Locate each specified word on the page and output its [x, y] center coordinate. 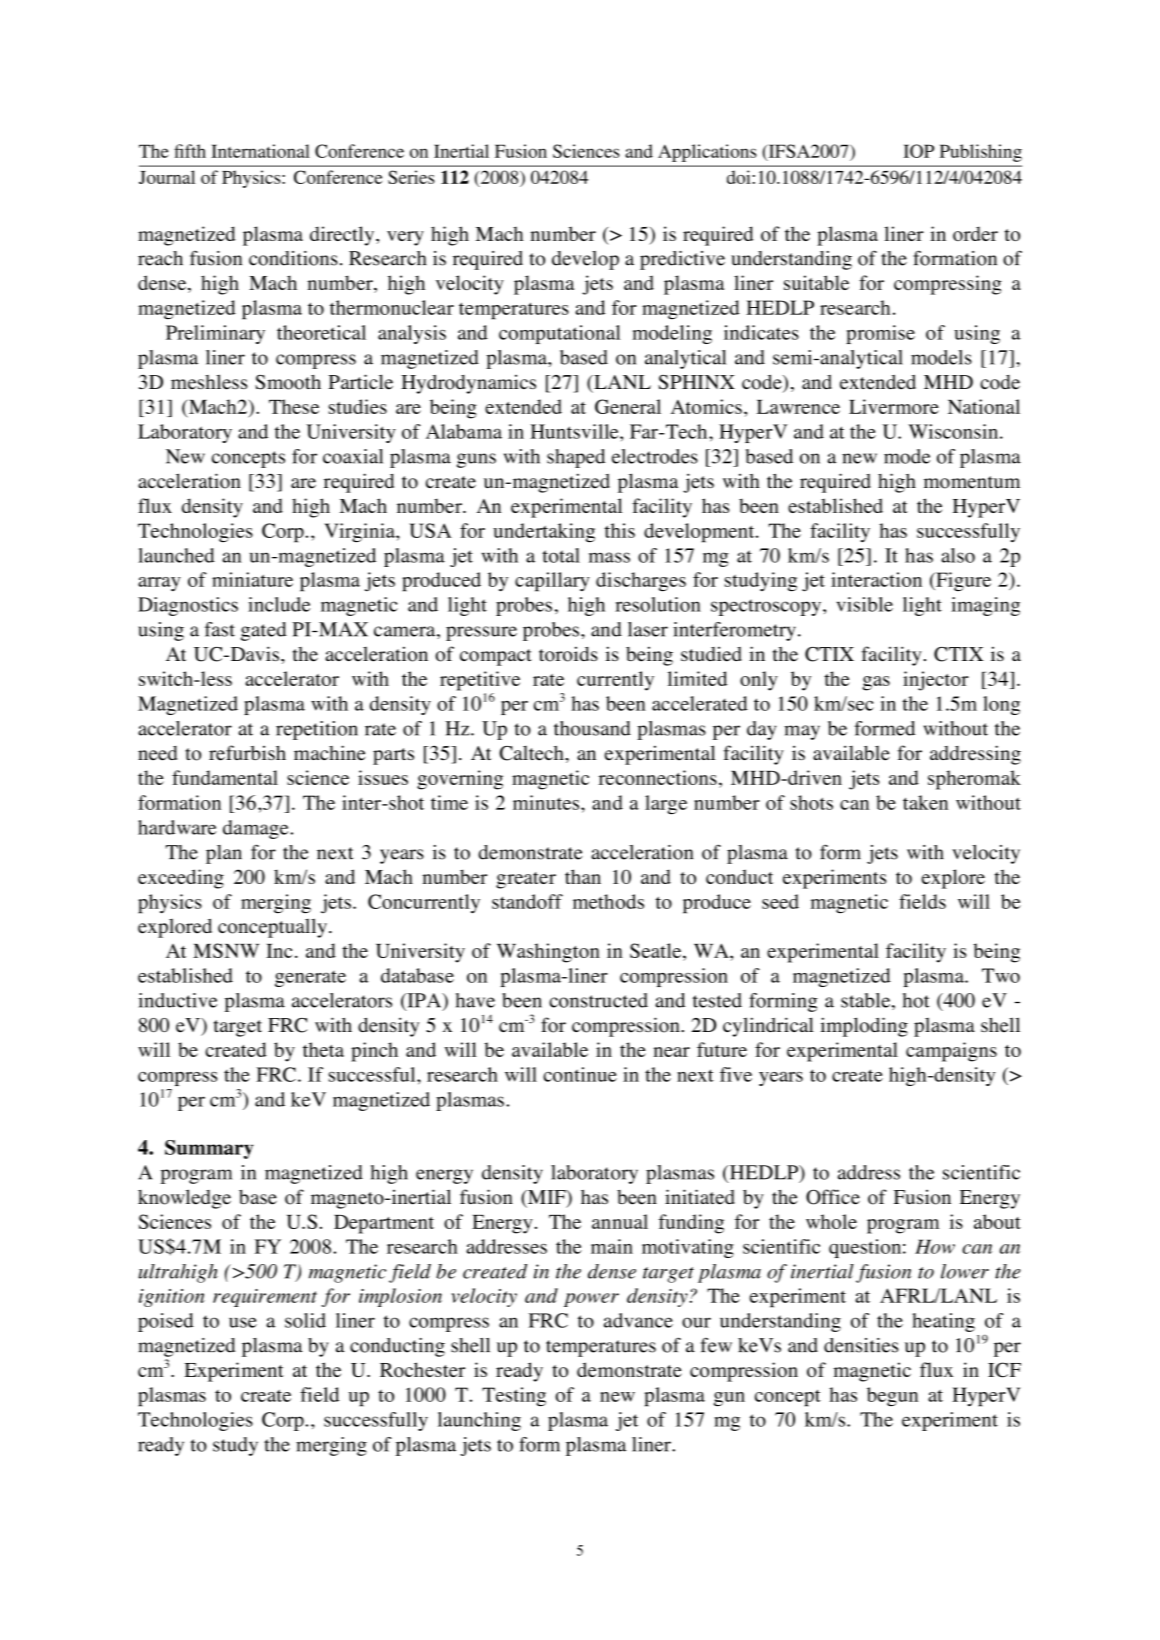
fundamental [225, 777]
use [243, 1322]
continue [580, 1074]
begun [892, 1396]
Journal [167, 177]
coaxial [353, 456]
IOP [918, 151]
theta [323, 1049]
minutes [547, 802]
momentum [972, 482]
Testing [514, 1396]
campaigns [951, 1052]
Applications [707, 153]
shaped [576, 458]
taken [925, 802]
